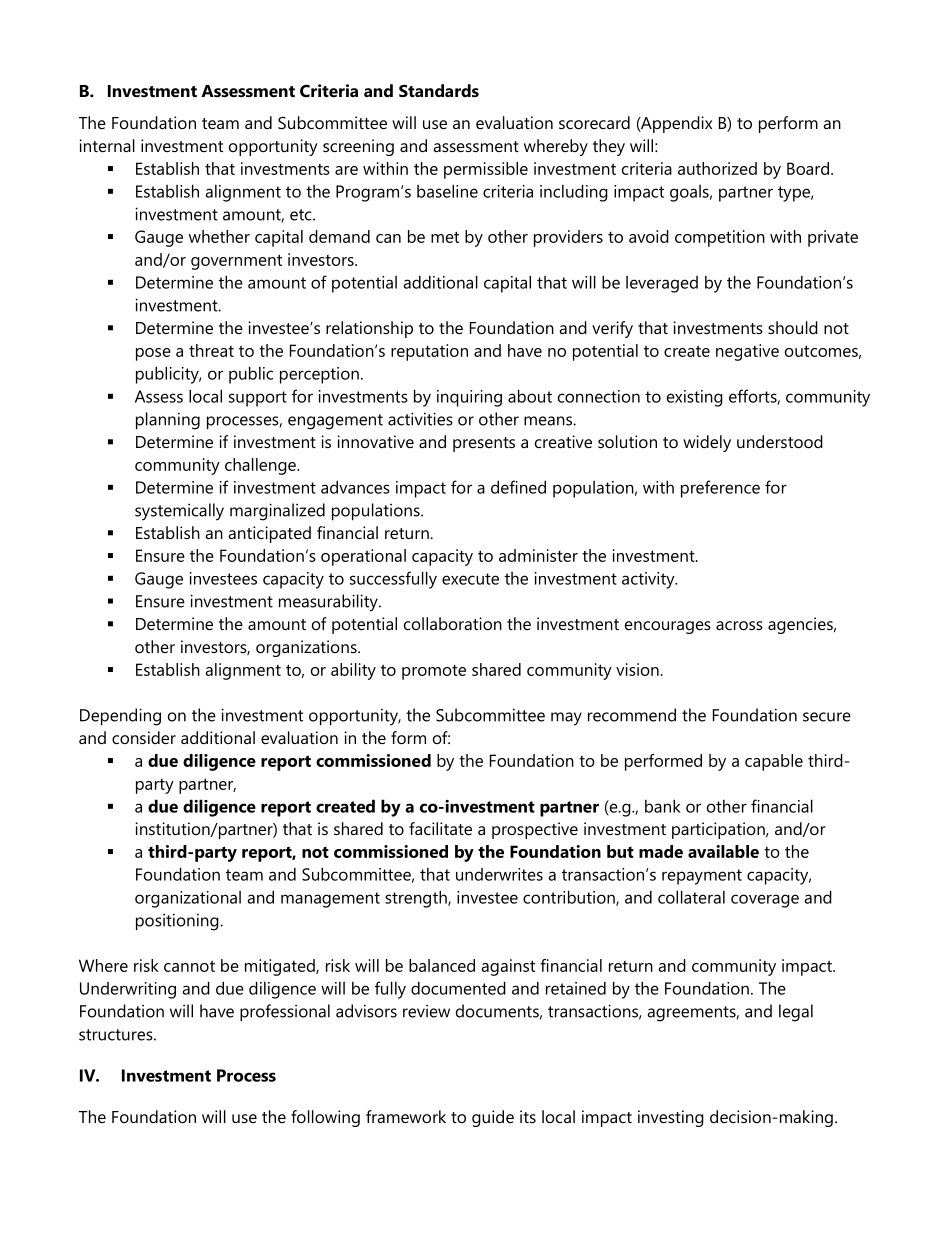  What do you see at coordinates (439, 90) in the screenshot?
I see `Standards` at bounding box center [439, 90].
